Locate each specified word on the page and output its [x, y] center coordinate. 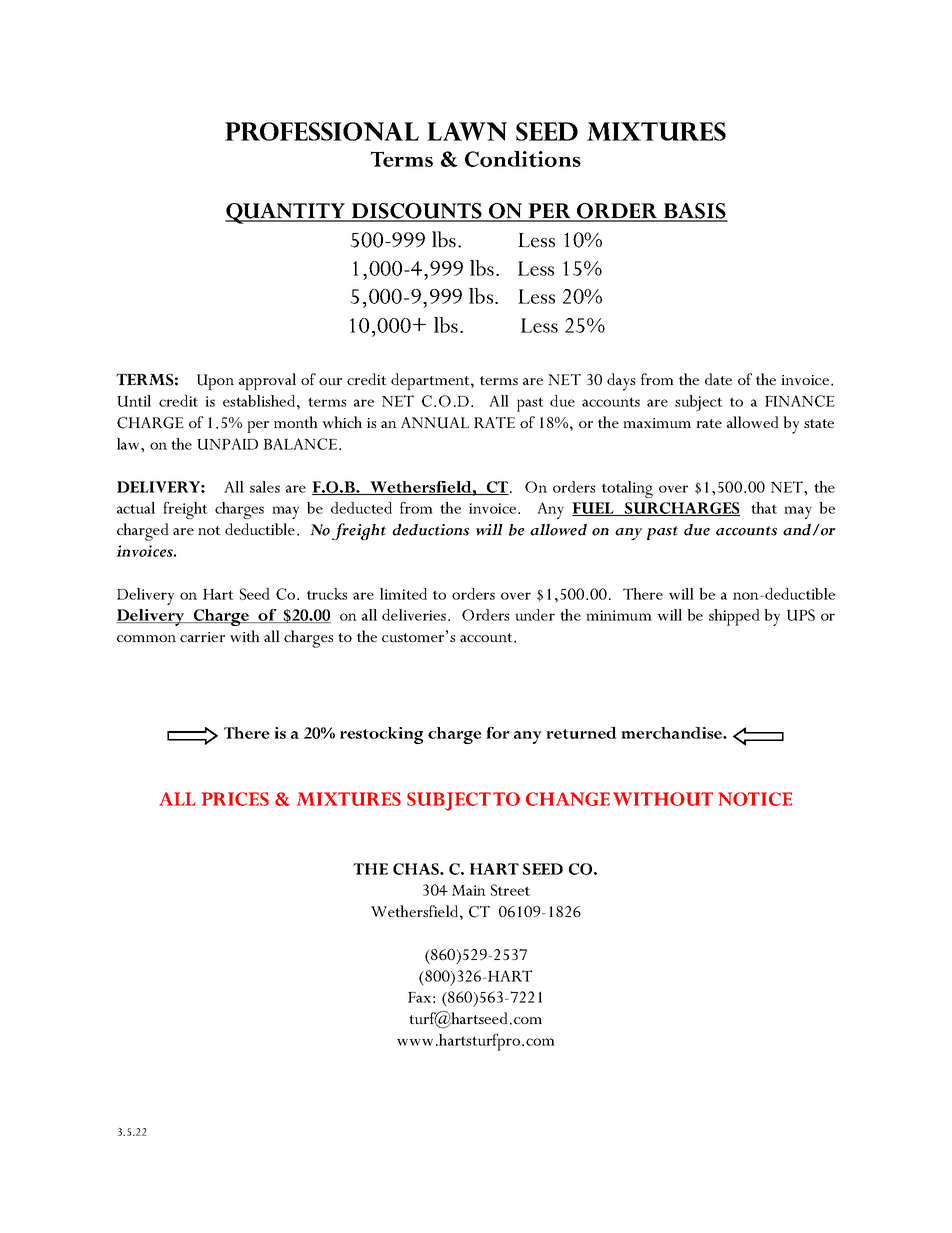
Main [469, 890]
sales [265, 487]
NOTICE [755, 799]
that [764, 508]
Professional [322, 131]
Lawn [467, 131]
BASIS [694, 212]
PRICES [235, 799]
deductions [430, 530]
